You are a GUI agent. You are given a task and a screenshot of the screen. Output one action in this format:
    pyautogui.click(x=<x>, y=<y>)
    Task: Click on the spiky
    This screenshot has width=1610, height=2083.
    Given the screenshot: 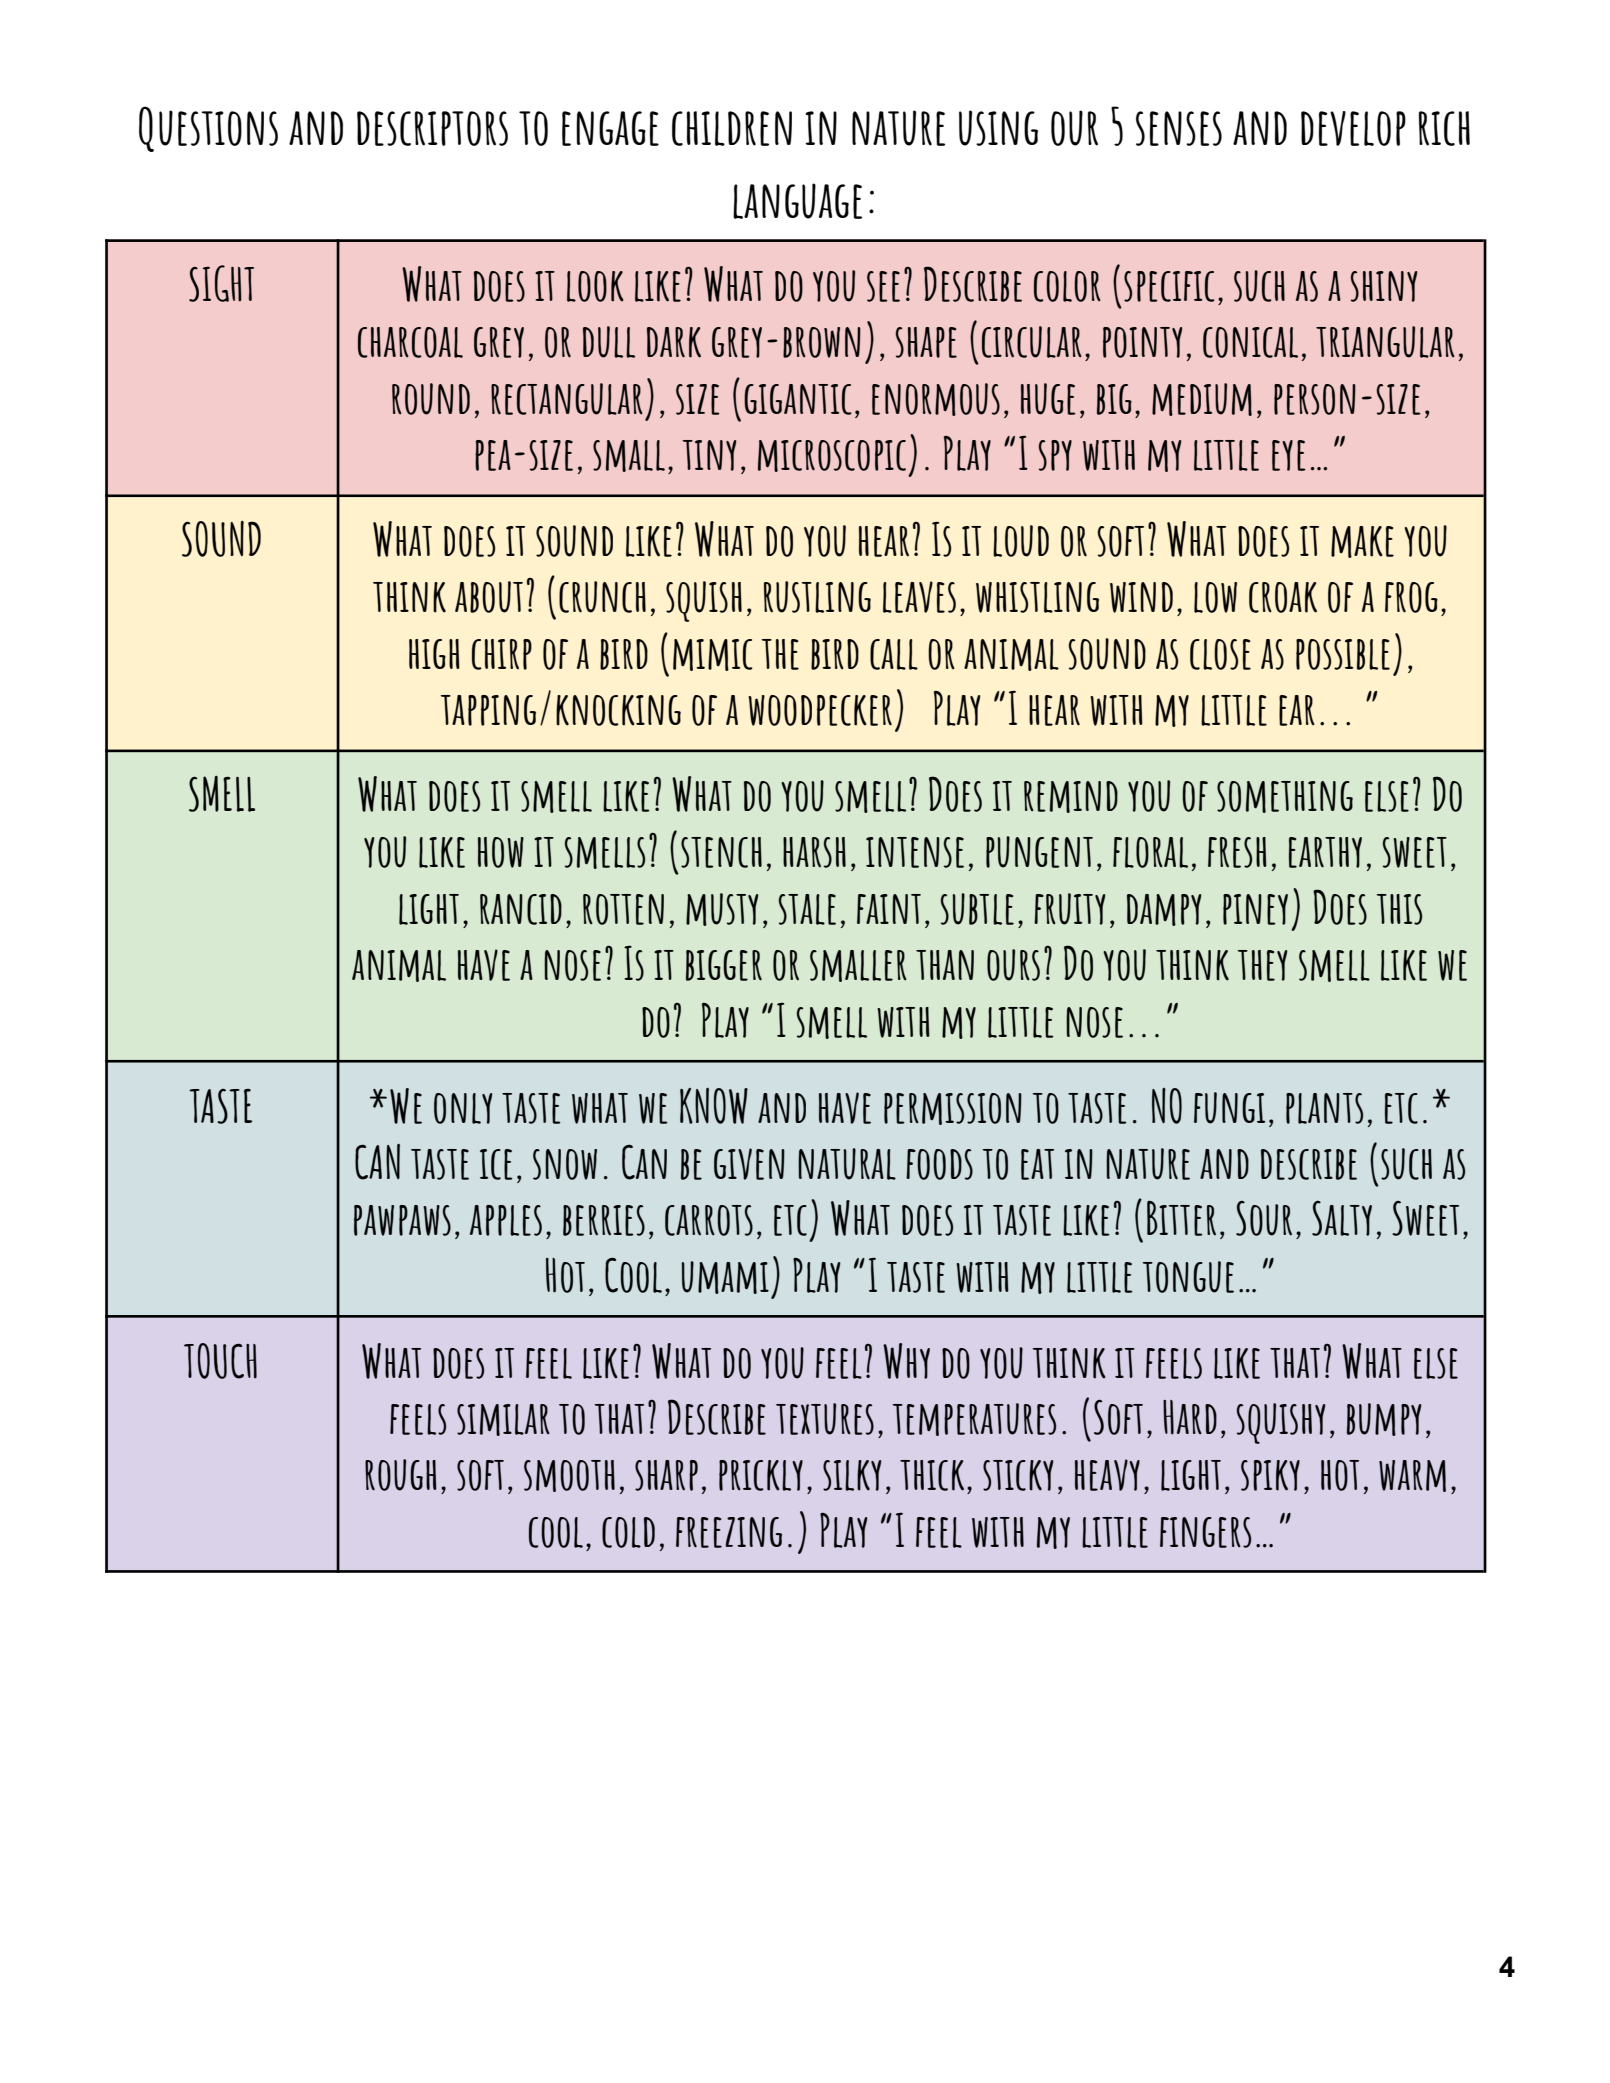 What is the action you would take?
    pyautogui.click(x=1270, y=1475)
